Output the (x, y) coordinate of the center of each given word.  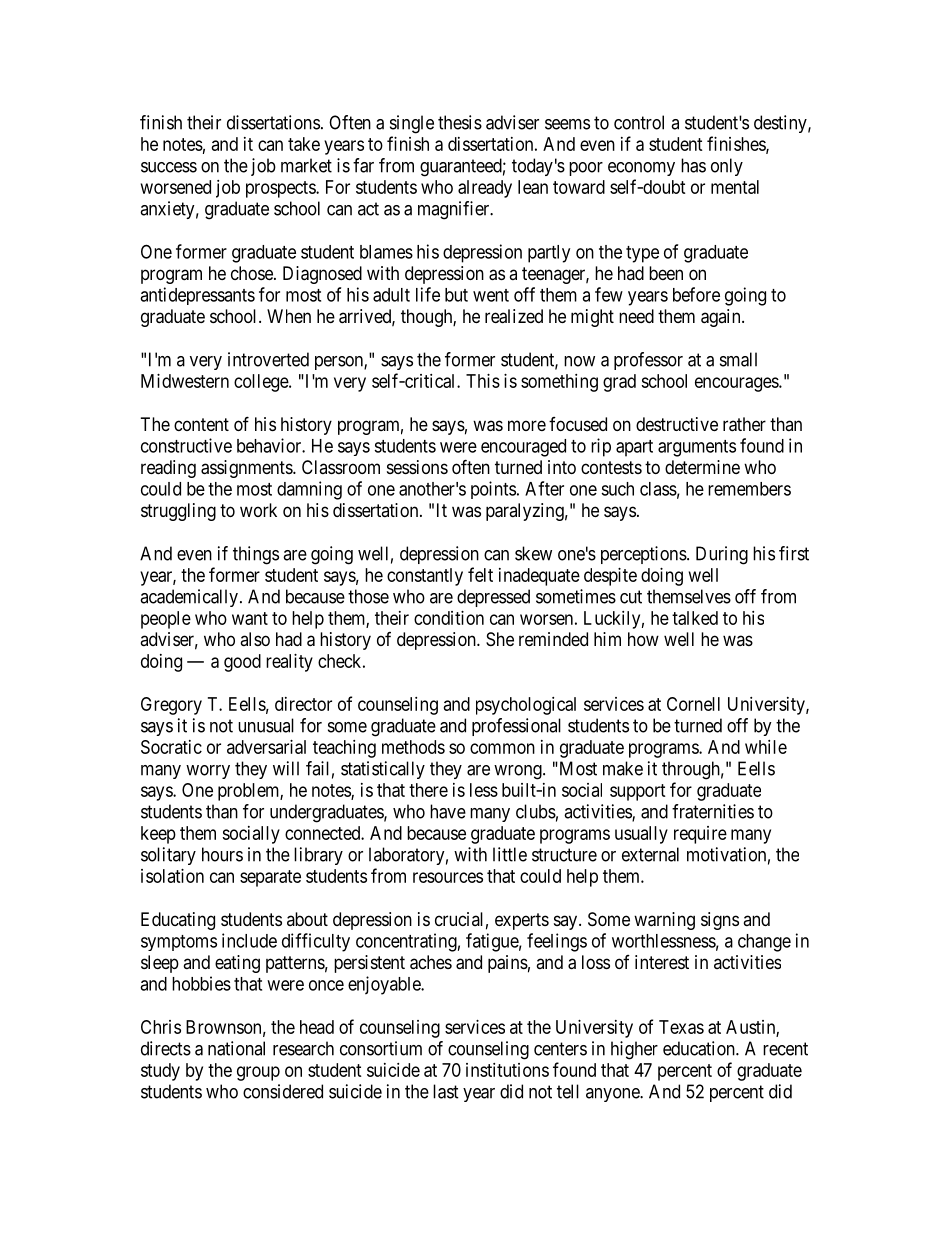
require (700, 835)
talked (695, 618)
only (727, 167)
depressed (493, 598)
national (236, 1048)
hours (222, 854)
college (262, 383)
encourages (737, 384)
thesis (460, 122)
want (250, 618)
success (169, 167)
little (510, 854)
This (483, 381)
